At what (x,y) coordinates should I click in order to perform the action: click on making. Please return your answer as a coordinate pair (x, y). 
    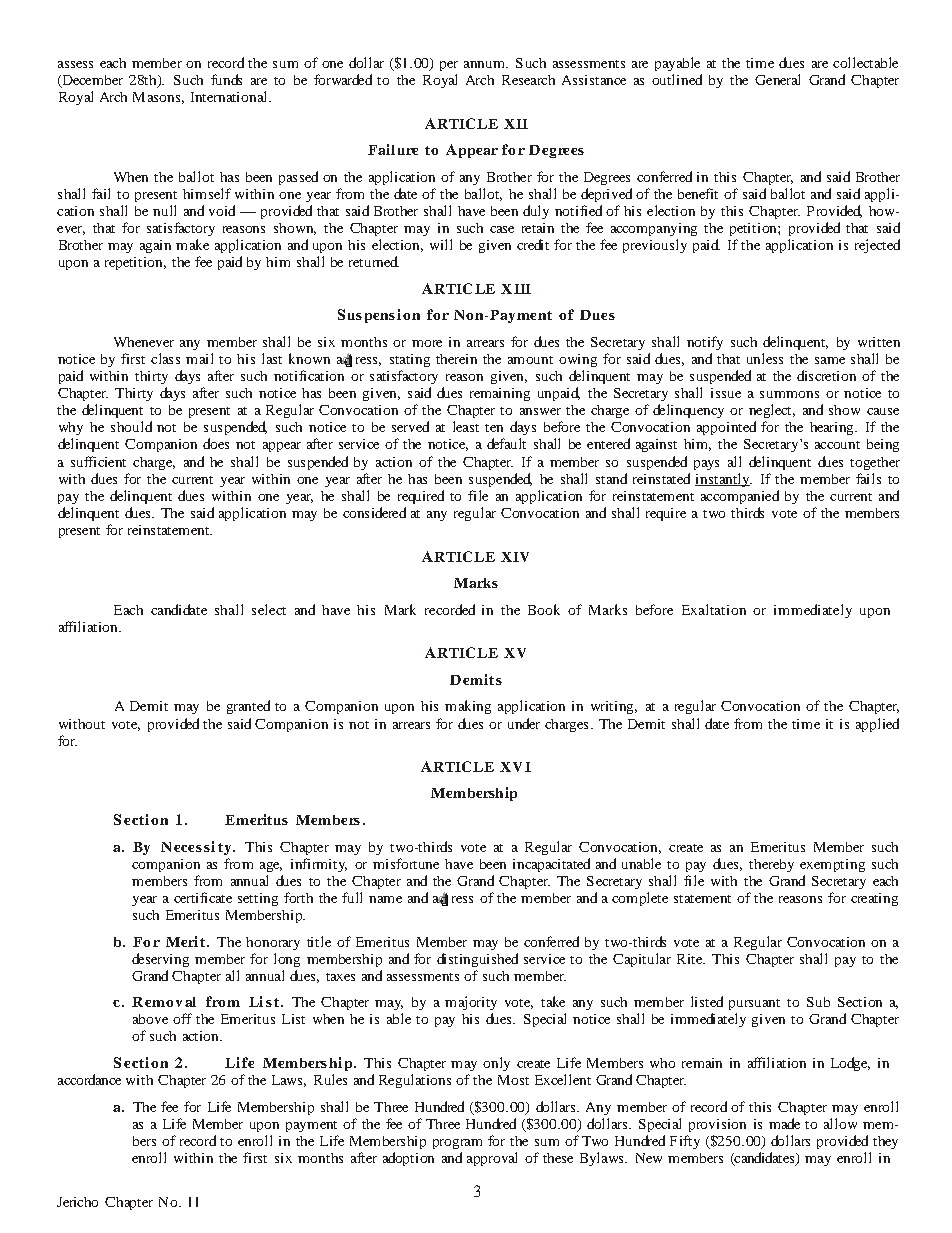
    Looking at the image, I should click on (468, 707).
